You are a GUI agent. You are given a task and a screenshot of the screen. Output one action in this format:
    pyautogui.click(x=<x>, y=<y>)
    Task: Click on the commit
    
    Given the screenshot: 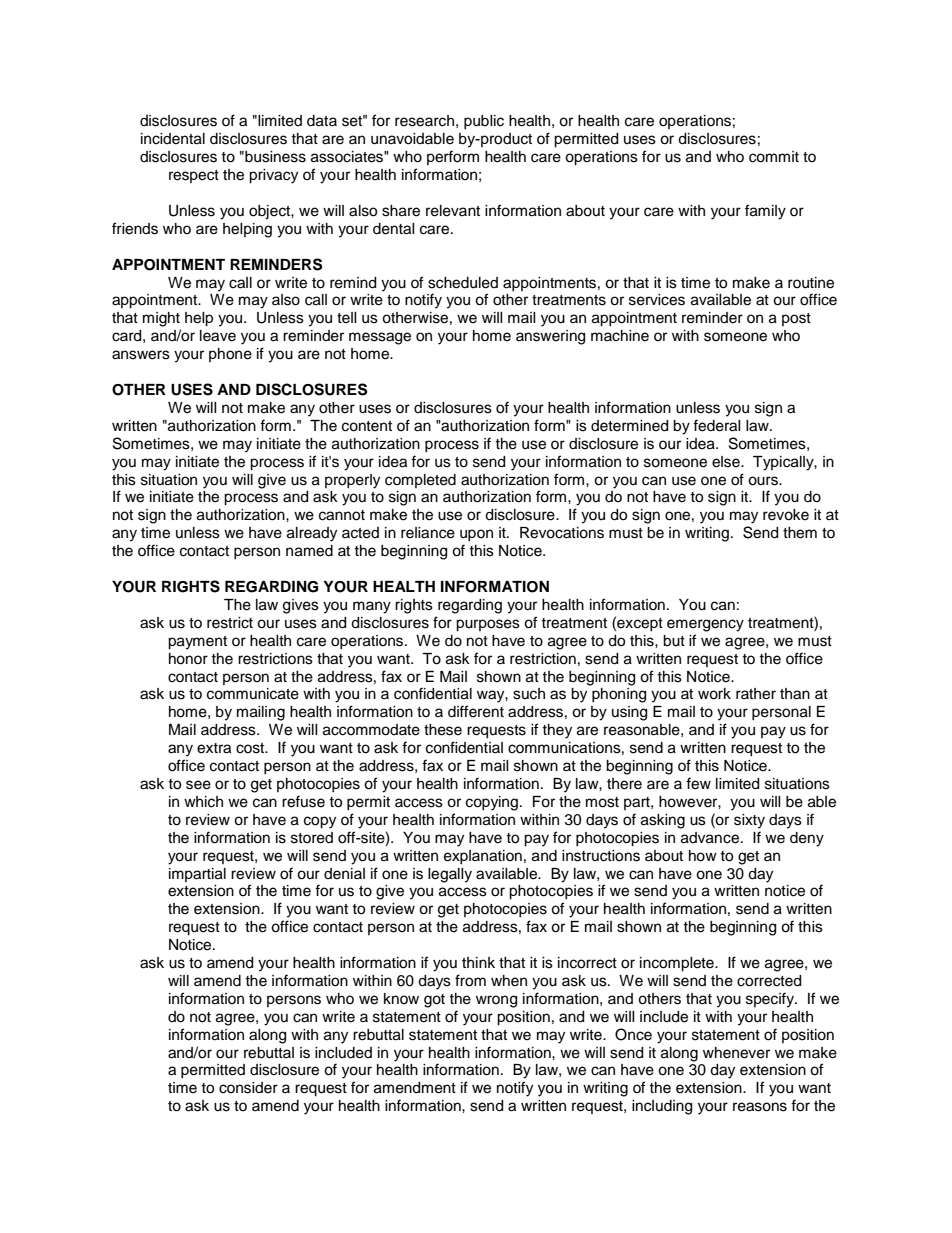 What is the action you would take?
    pyautogui.click(x=774, y=157)
